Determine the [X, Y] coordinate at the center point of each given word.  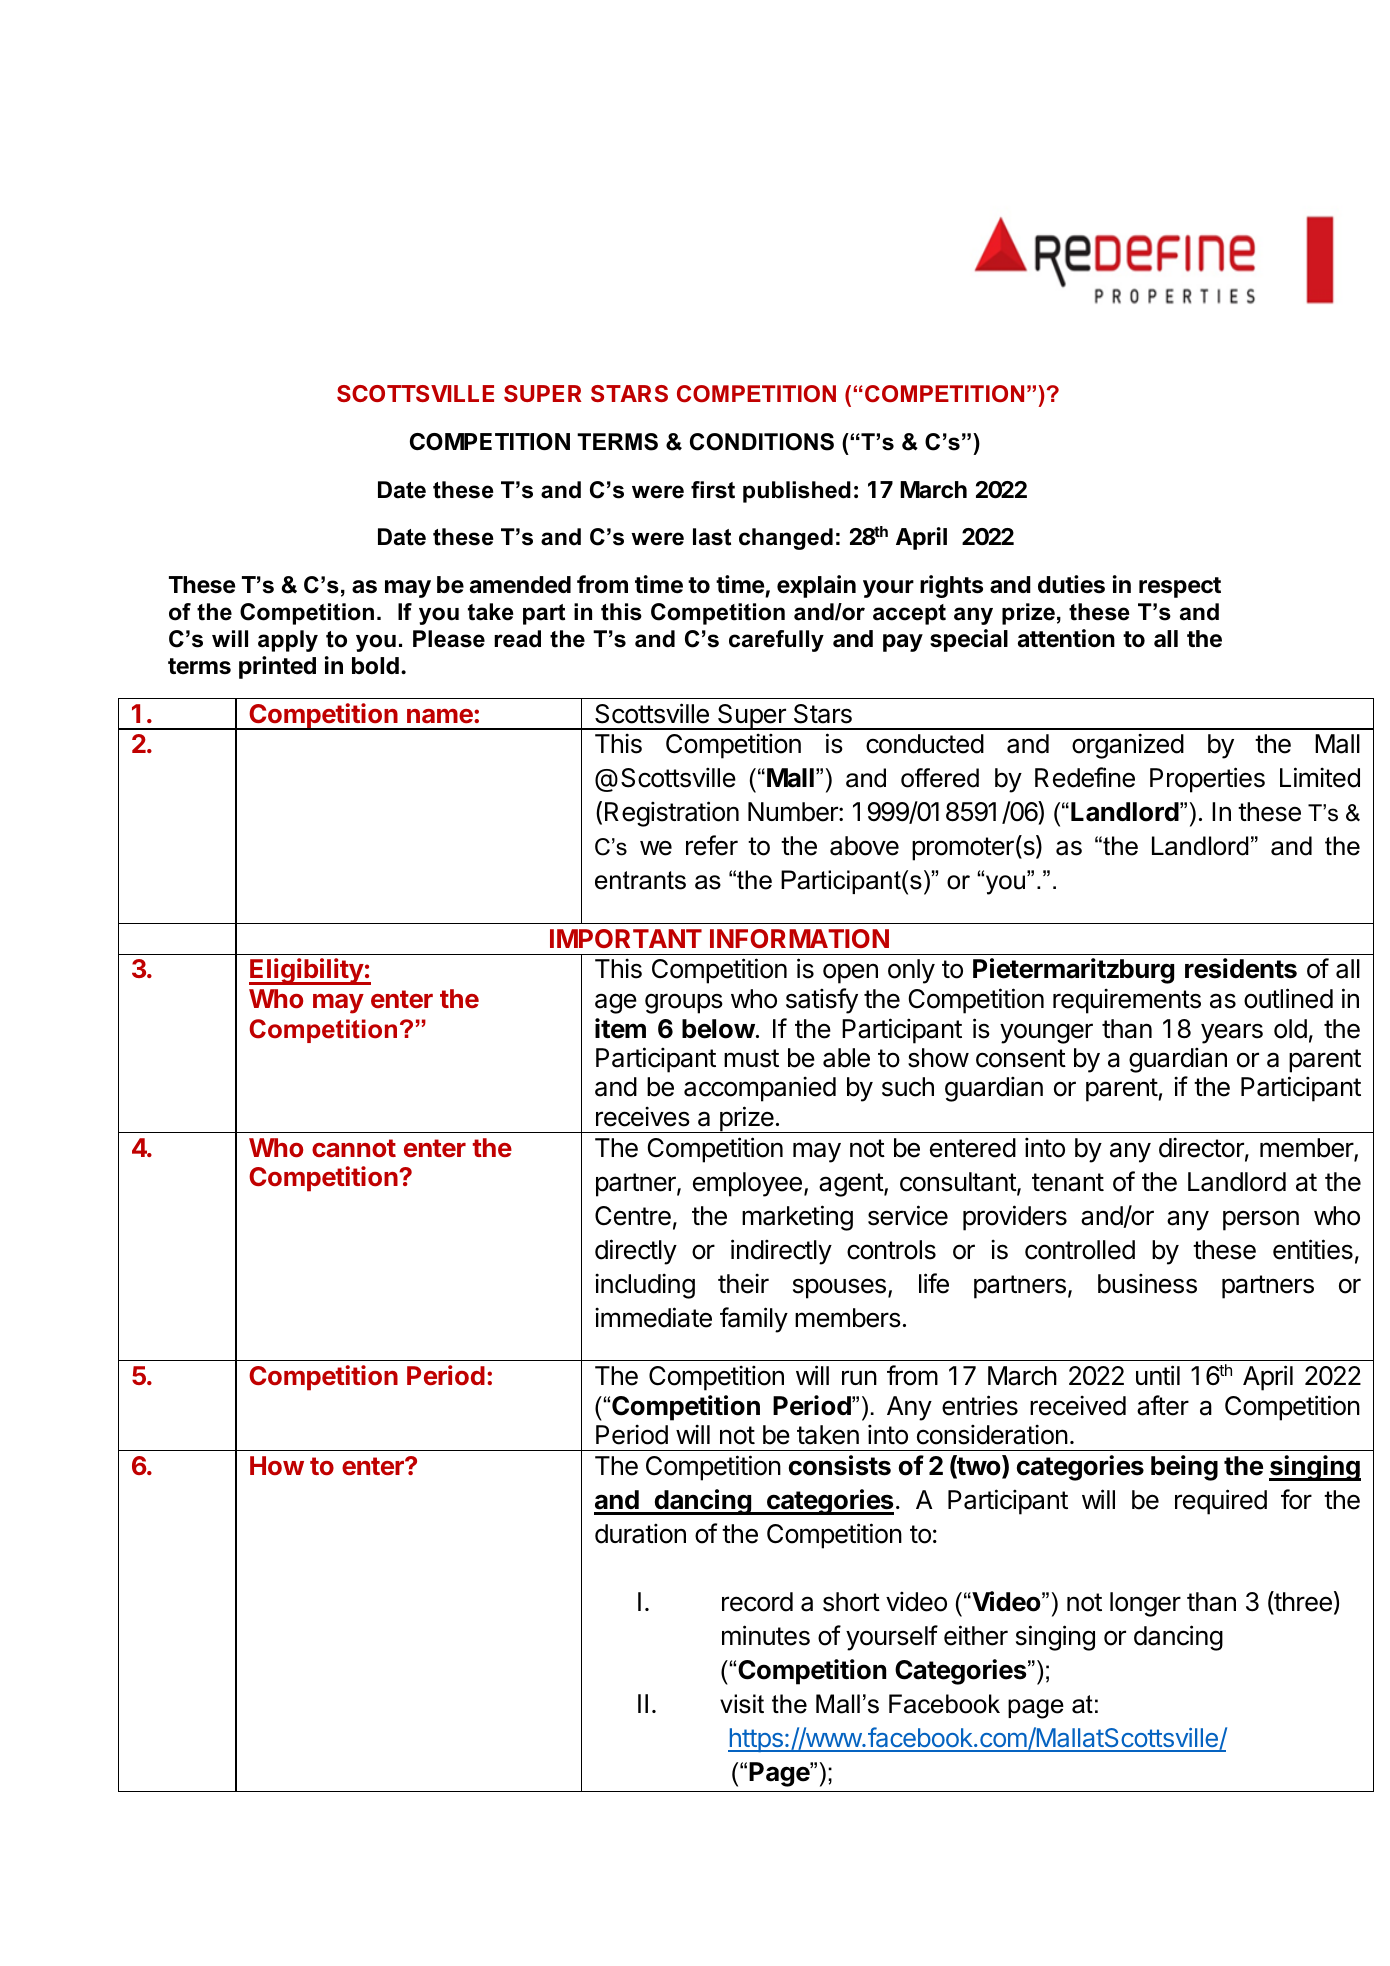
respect [1180, 587]
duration [640, 1533]
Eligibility [307, 971]
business [1147, 1283]
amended [520, 585]
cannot [354, 1148]
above [864, 846]
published [797, 492]
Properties [1207, 780]
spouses [839, 1288]
